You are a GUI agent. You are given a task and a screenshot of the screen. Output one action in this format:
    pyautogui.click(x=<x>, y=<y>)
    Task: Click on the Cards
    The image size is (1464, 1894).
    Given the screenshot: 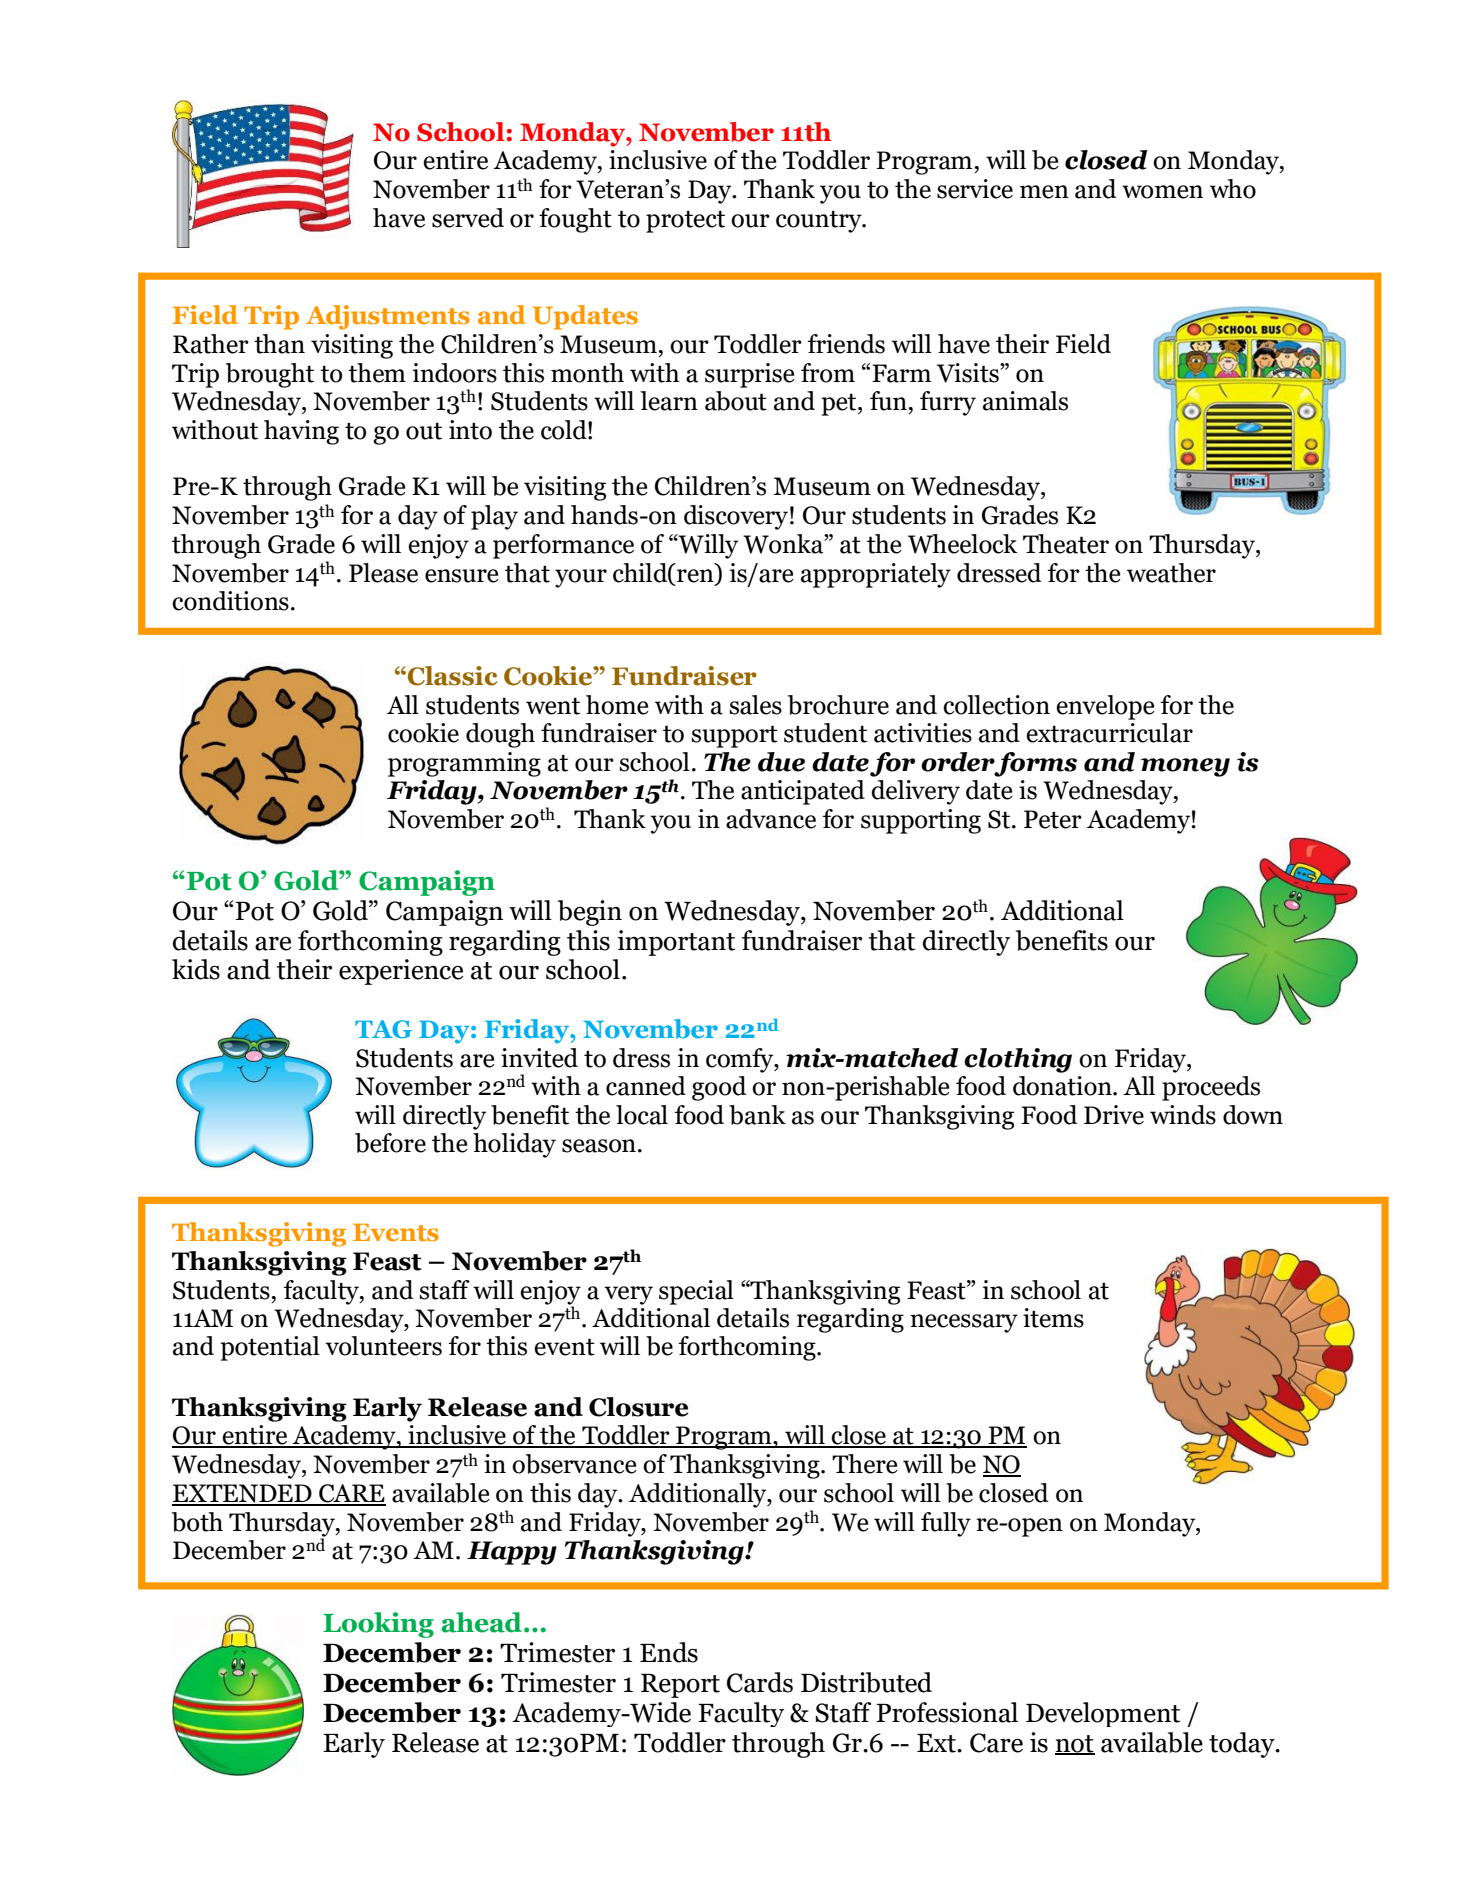 What is the action you would take?
    pyautogui.click(x=760, y=1682)
